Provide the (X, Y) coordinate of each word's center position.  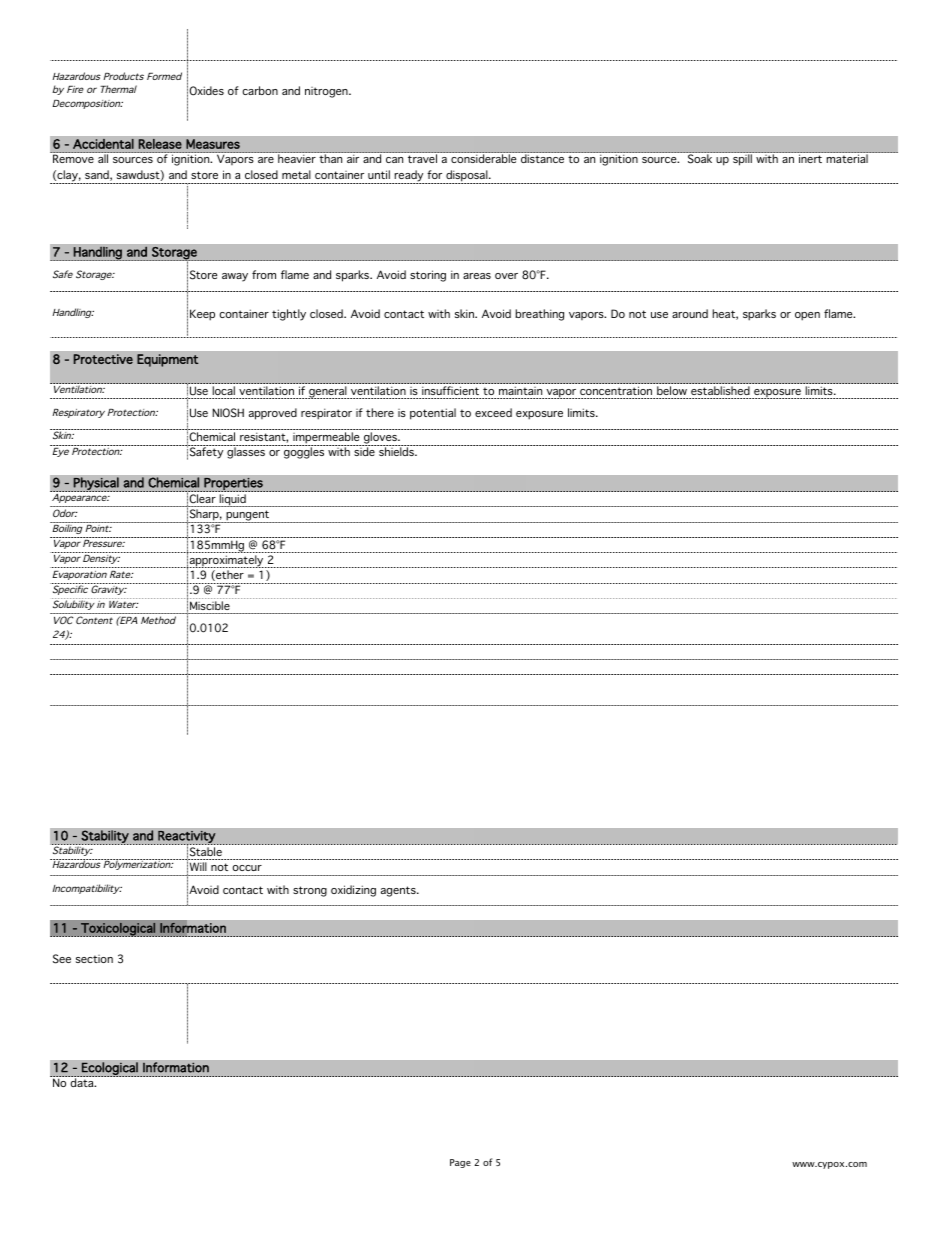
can (394, 160)
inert (810, 159)
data (83, 1082)
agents (399, 891)
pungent (248, 516)
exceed (493, 412)
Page (460, 1163)
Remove (73, 159)
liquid (232, 500)
